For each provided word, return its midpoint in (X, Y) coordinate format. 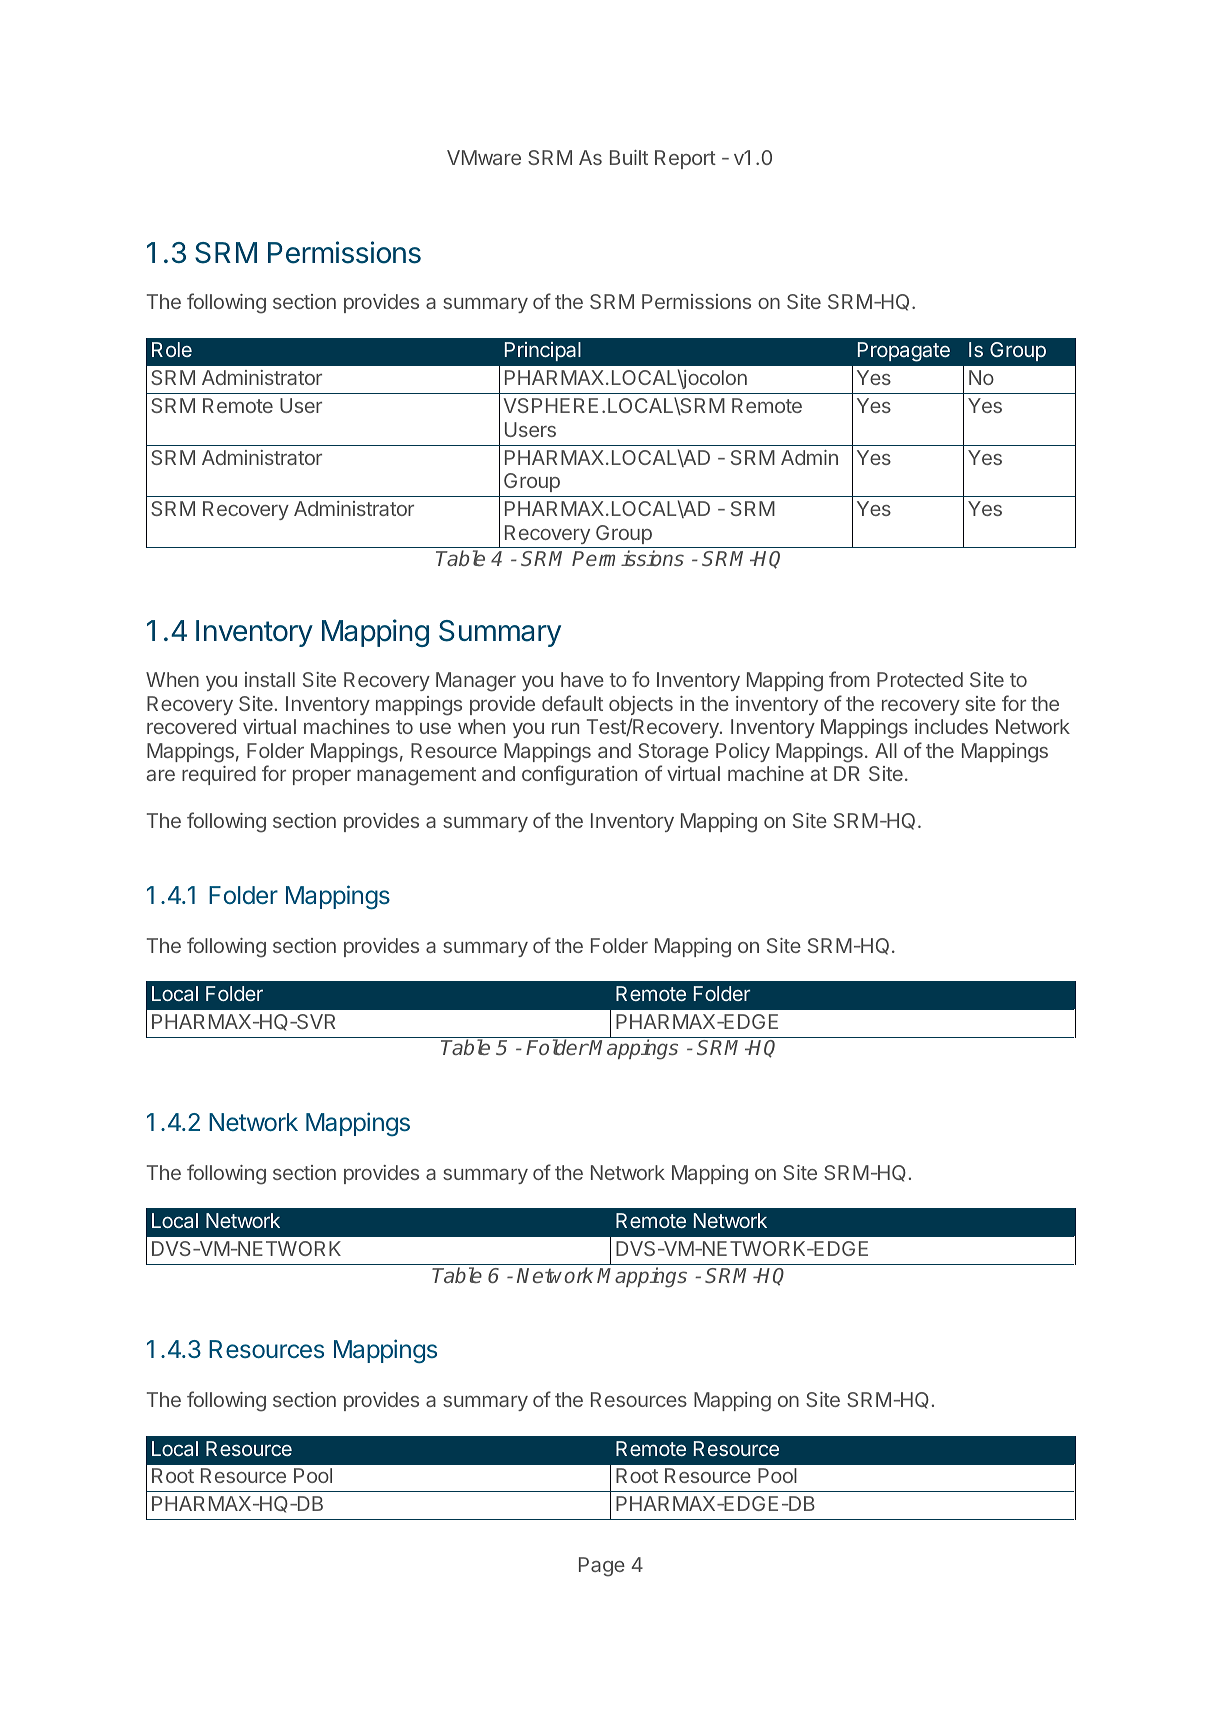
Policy (743, 752)
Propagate (904, 352)
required (219, 775)
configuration (579, 775)
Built (629, 157)
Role (172, 349)
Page (602, 1567)
